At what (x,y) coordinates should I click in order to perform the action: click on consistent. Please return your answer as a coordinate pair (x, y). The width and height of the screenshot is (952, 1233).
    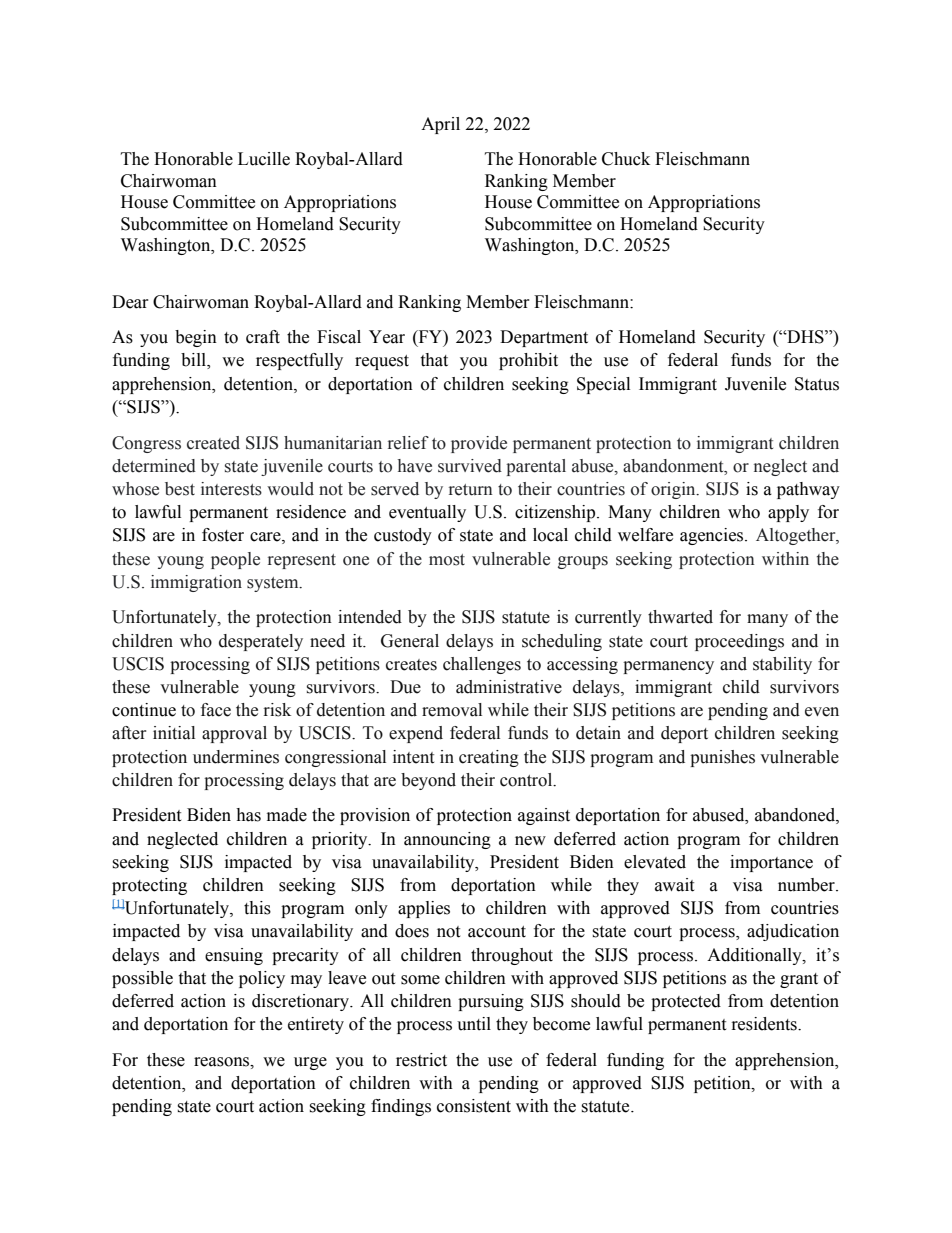
    Looking at the image, I should click on (474, 1106).
